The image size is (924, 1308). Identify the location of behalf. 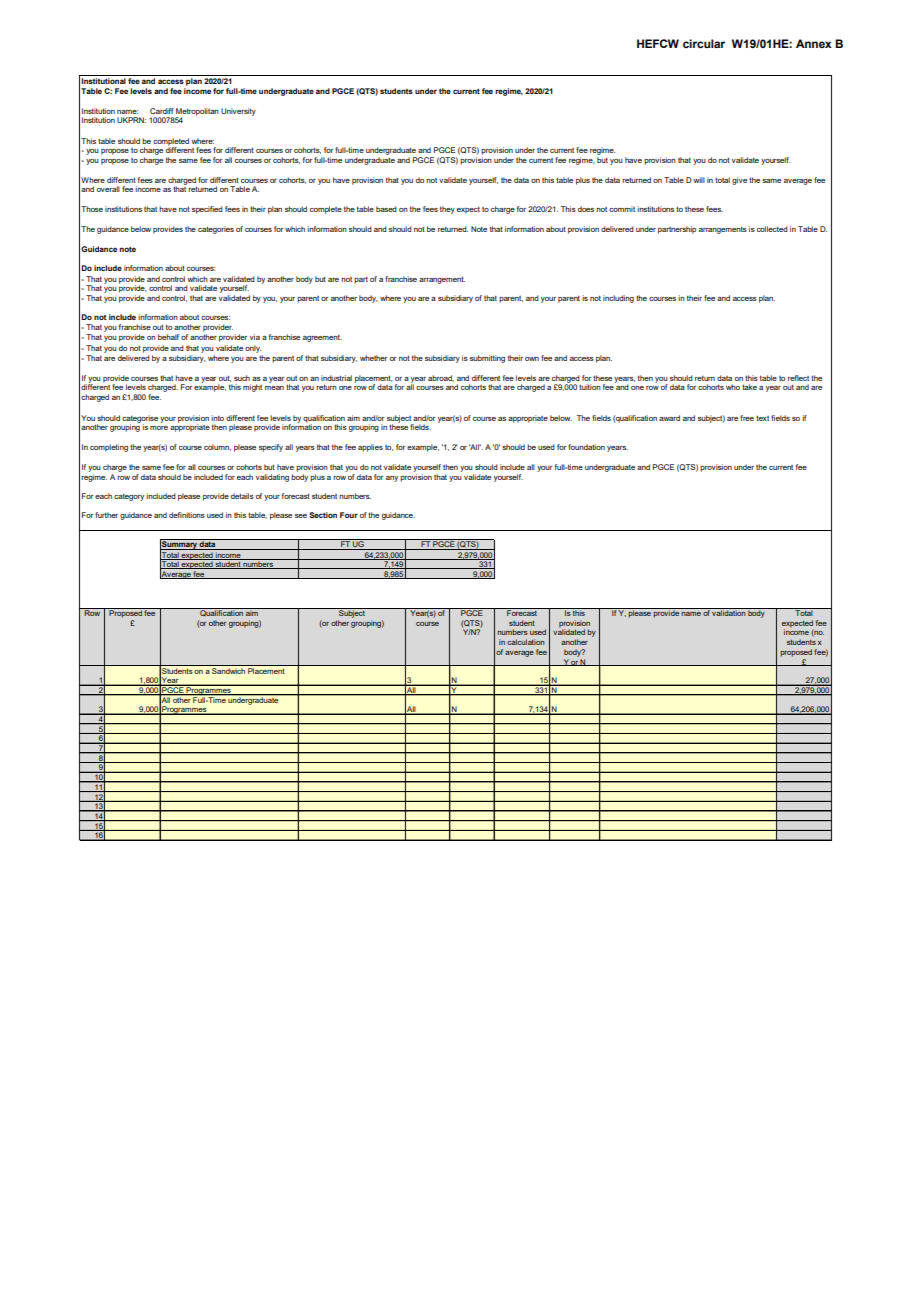
(168, 337).
